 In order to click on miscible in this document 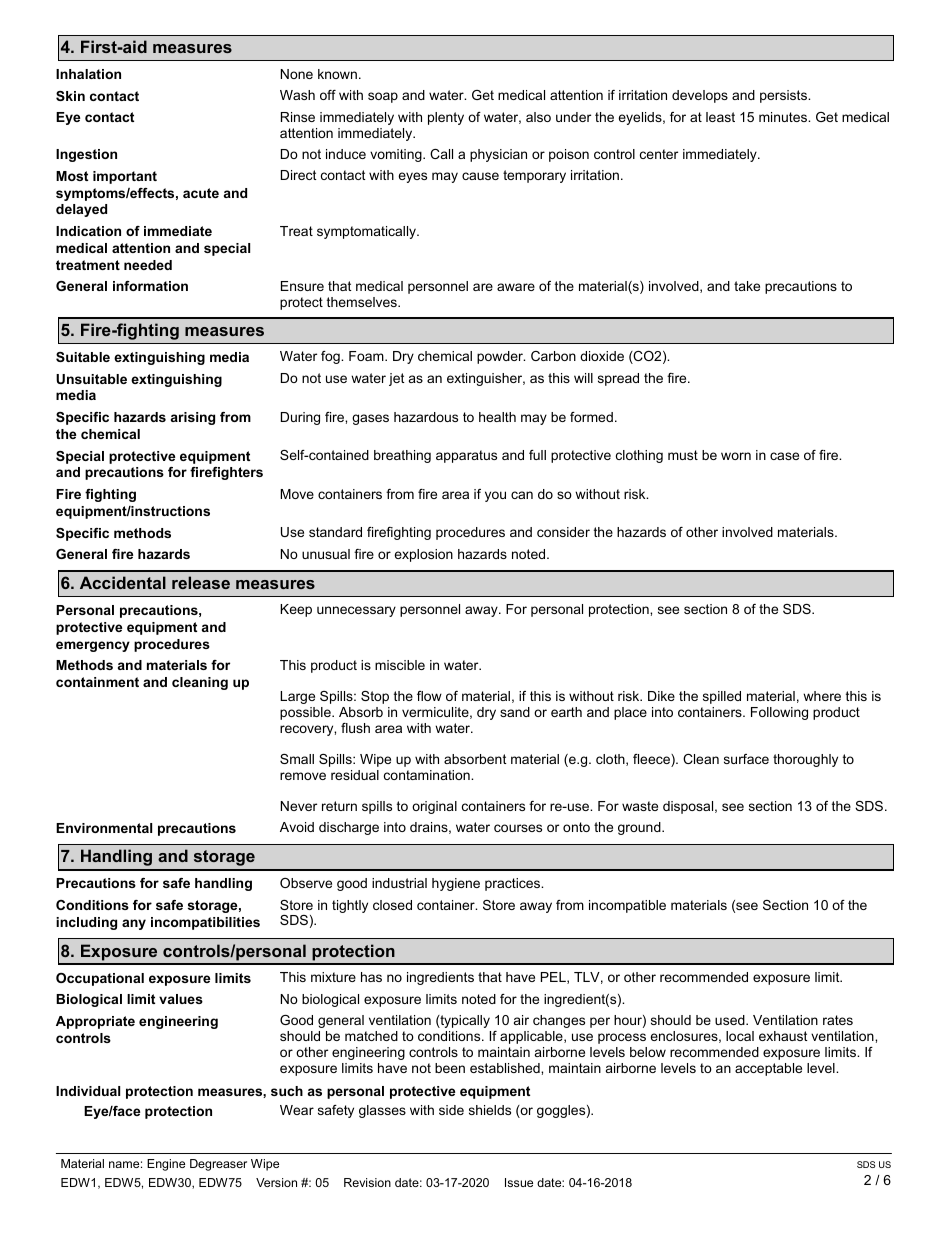, I will do `click(400, 665)`.
